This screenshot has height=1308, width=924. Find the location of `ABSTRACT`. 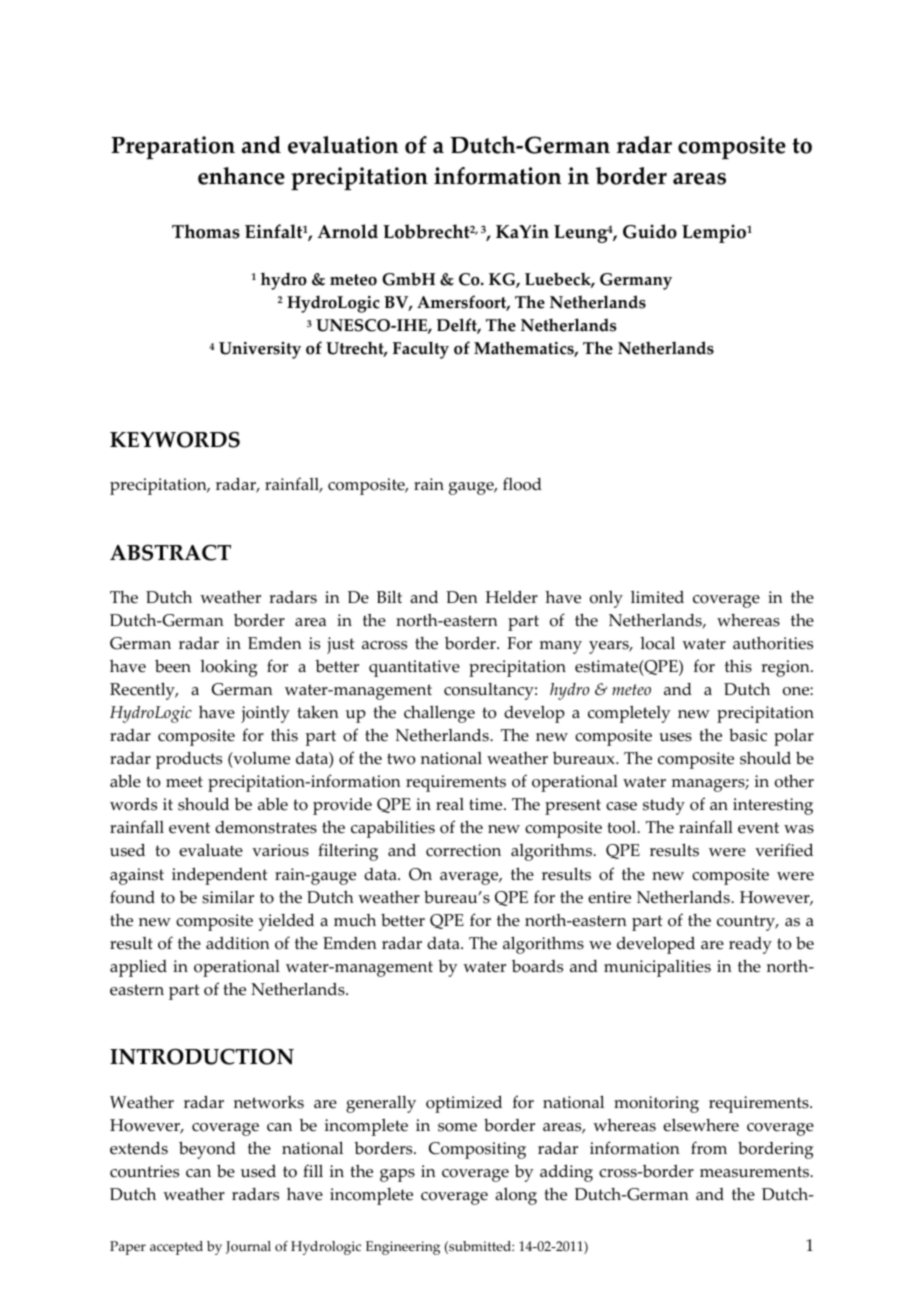

ABSTRACT is located at coordinates (170, 553).
